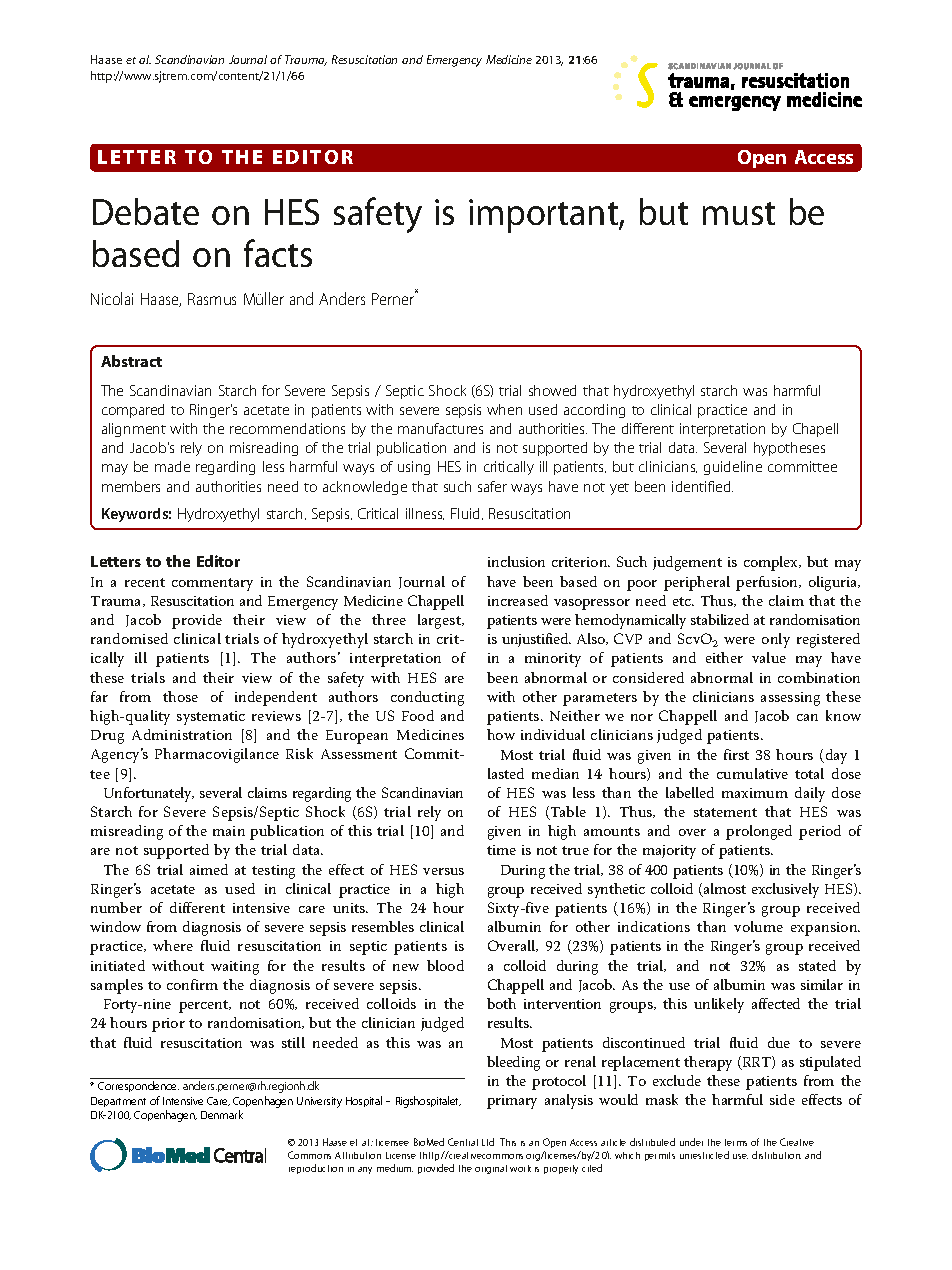 Image resolution: width=952 pixels, height=1270 pixels. Describe the element at coordinates (180, 696) in the screenshot. I see `those` at that location.
